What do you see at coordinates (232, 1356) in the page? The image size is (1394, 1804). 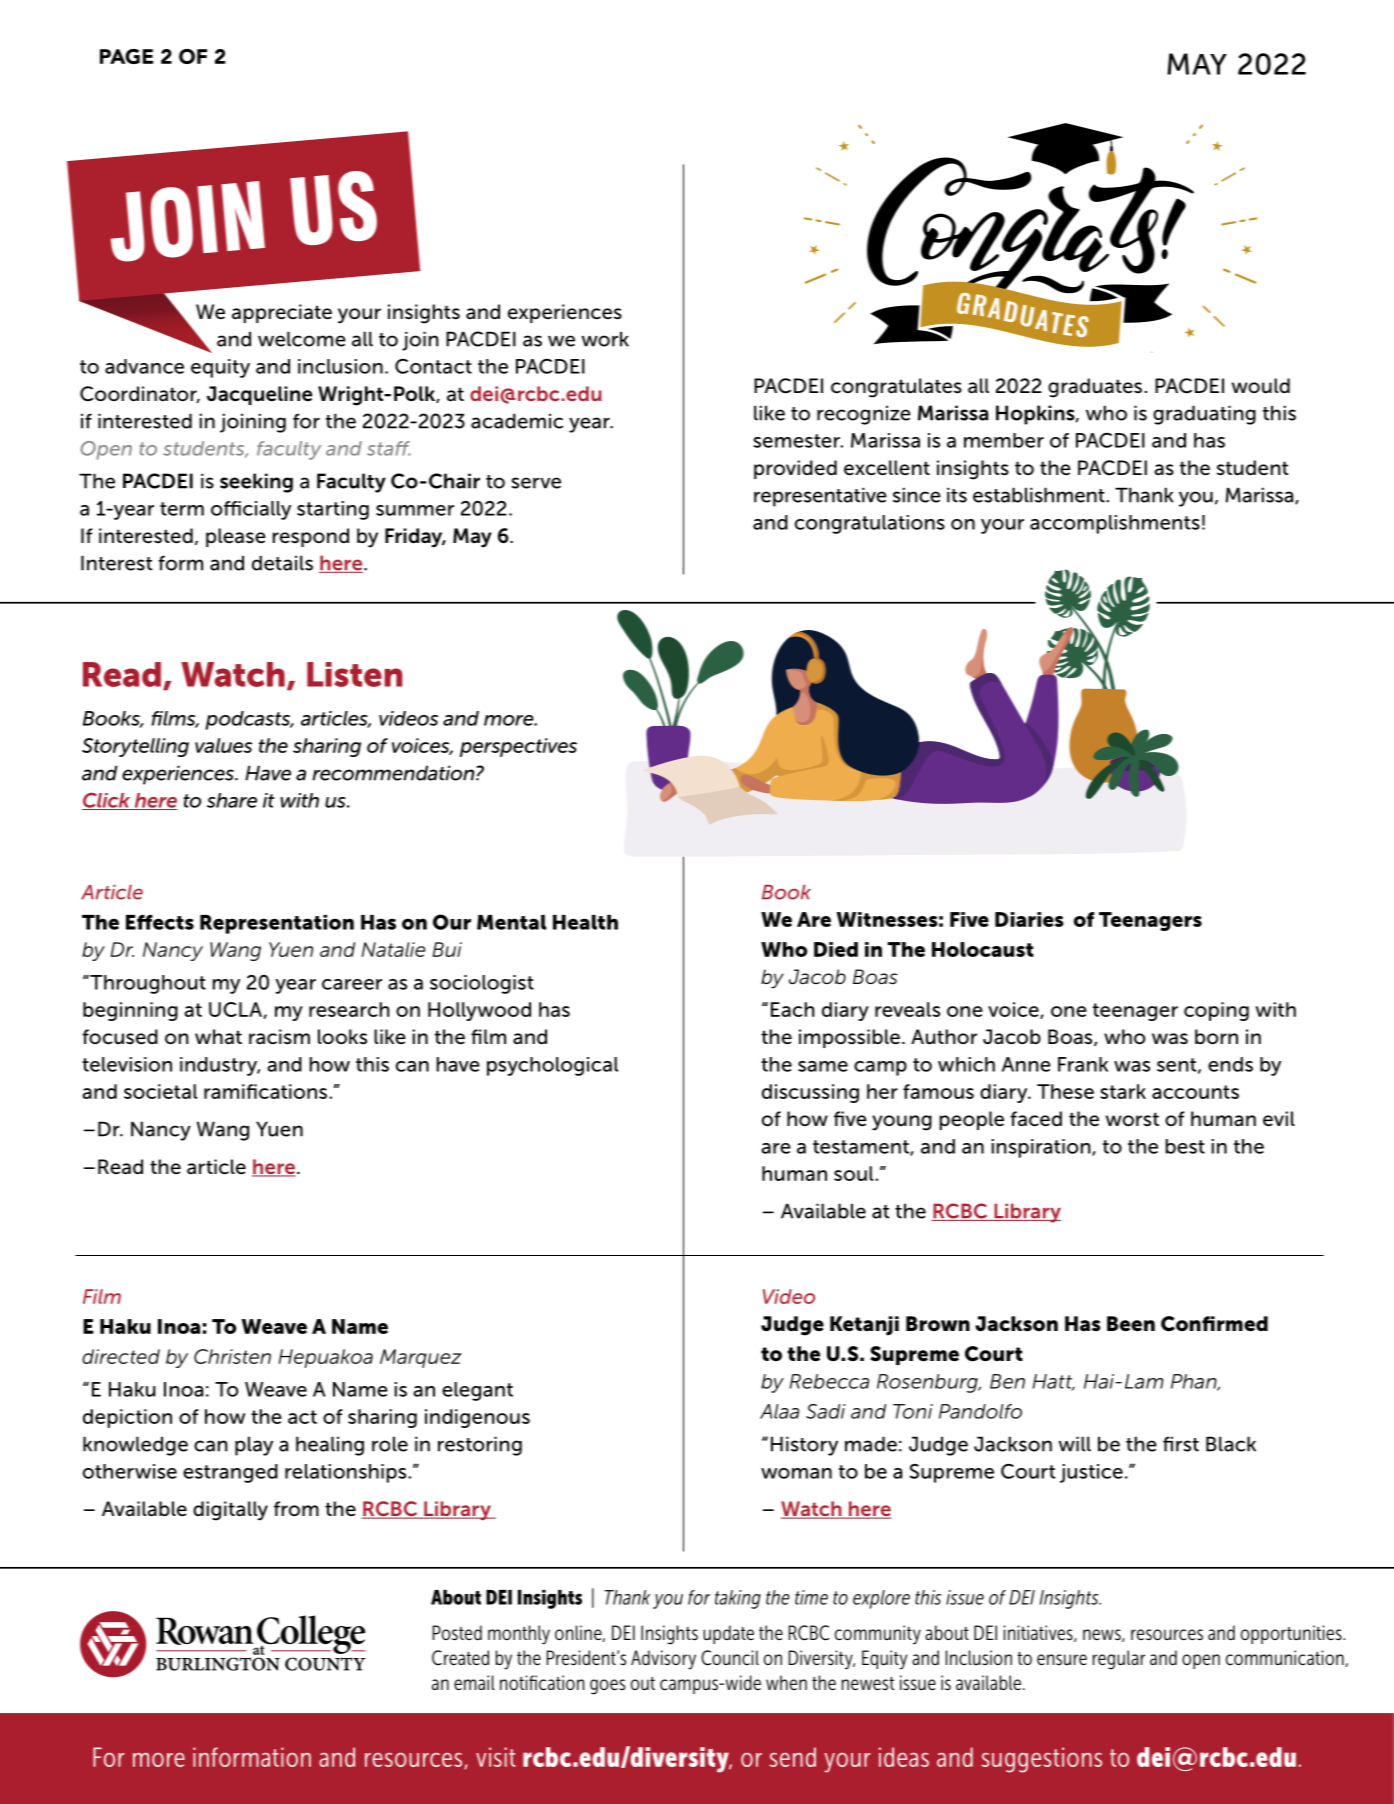 I see `Christen` at bounding box center [232, 1356].
